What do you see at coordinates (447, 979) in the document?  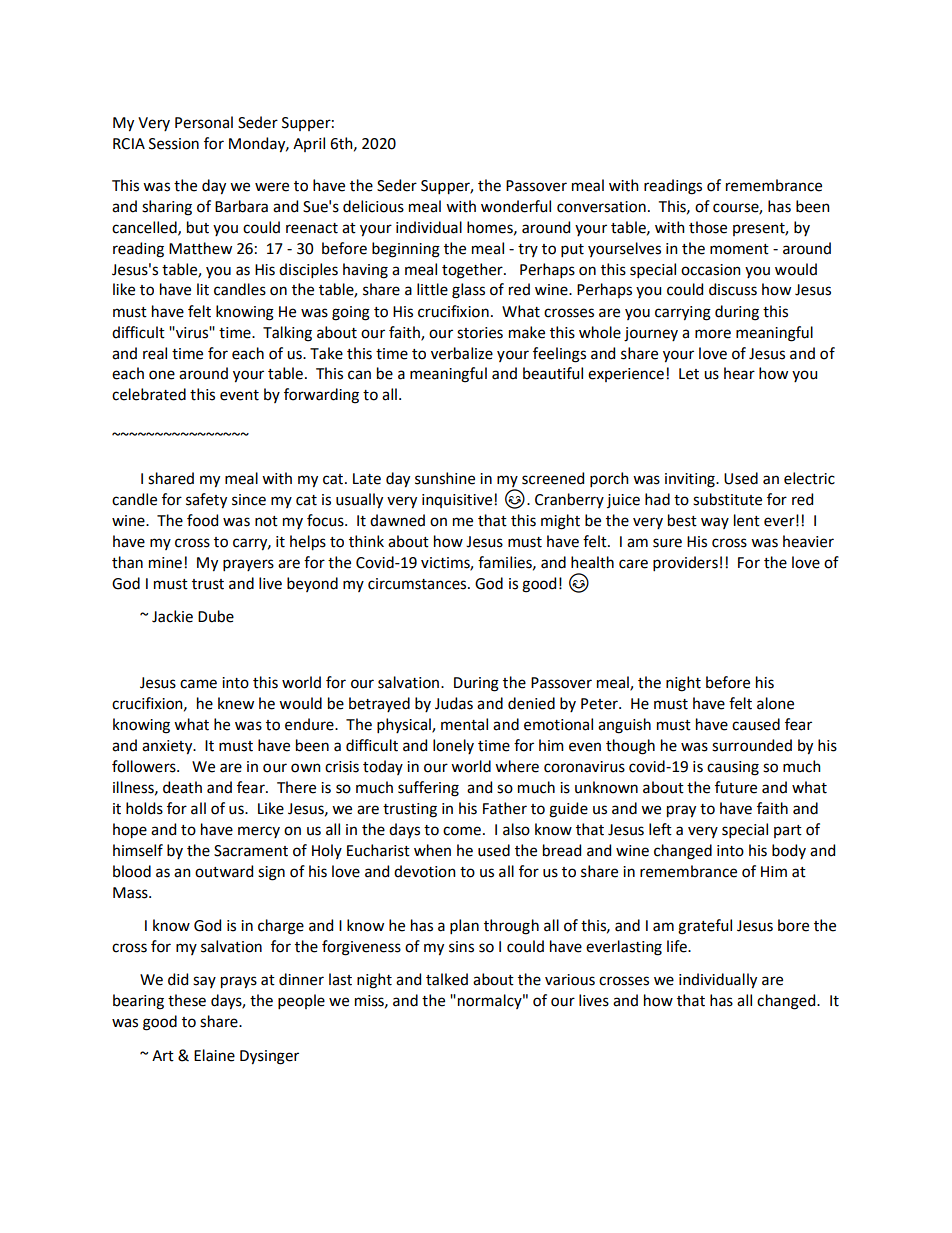 I see `talked` at bounding box center [447, 979].
